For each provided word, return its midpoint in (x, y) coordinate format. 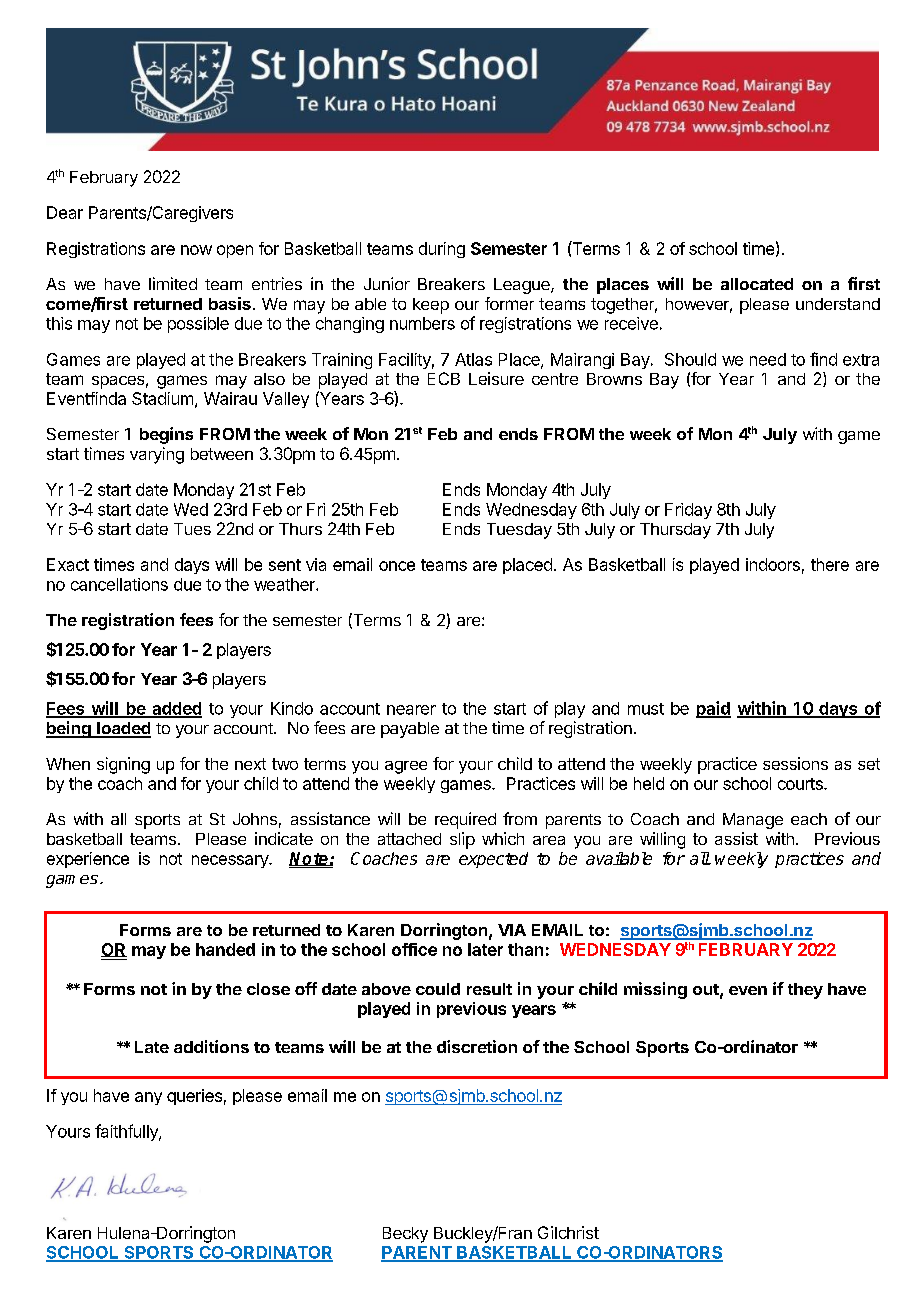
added (176, 709)
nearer (411, 710)
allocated (757, 284)
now (196, 250)
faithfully (127, 1132)
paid (713, 709)
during (442, 250)
